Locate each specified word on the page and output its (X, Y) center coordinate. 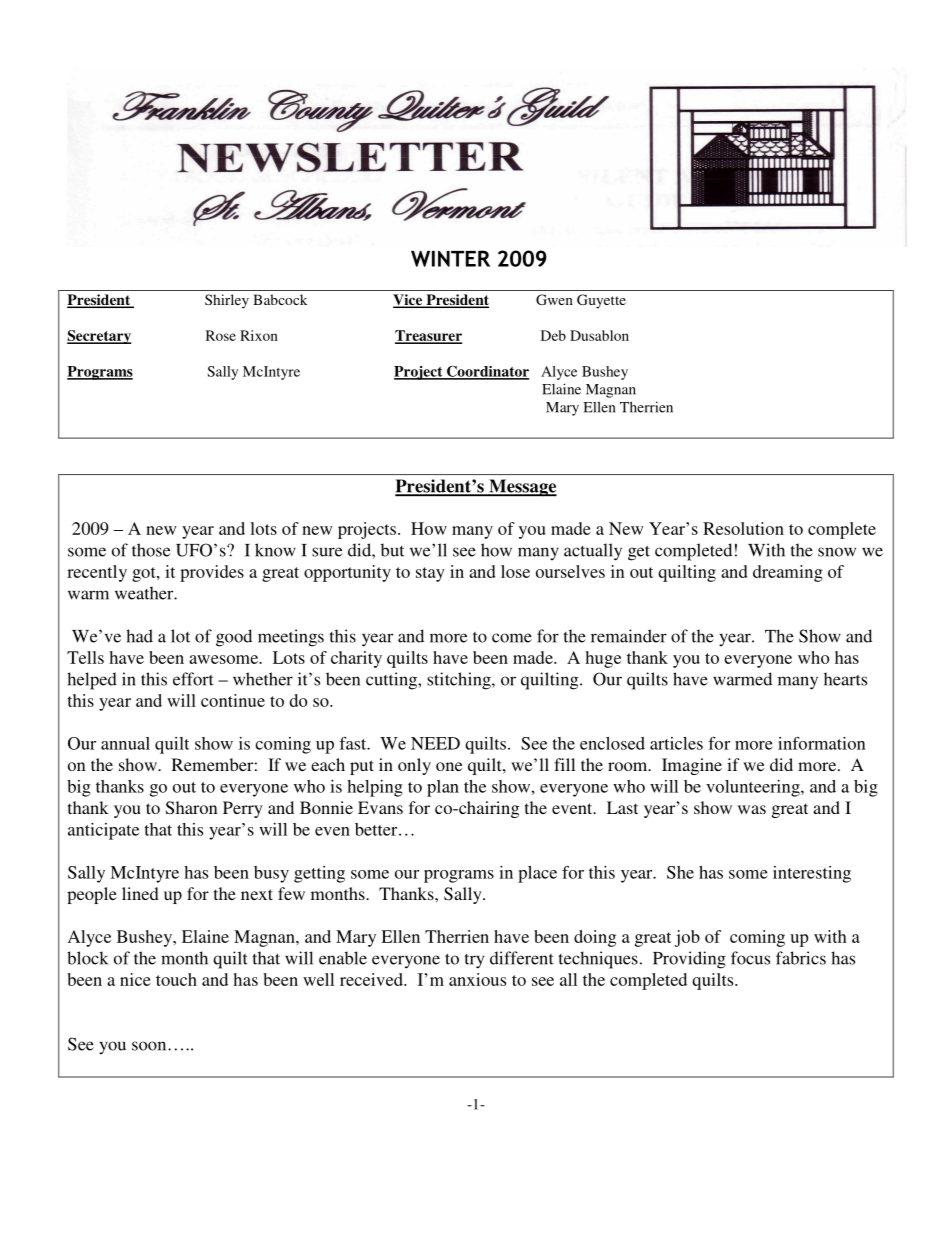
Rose (221, 335)
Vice (409, 301)
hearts (845, 679)
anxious (477, 979)
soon (150, 1046)
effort (193, 679)
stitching (460, 681)
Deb (553, 335)
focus (750, 958)
